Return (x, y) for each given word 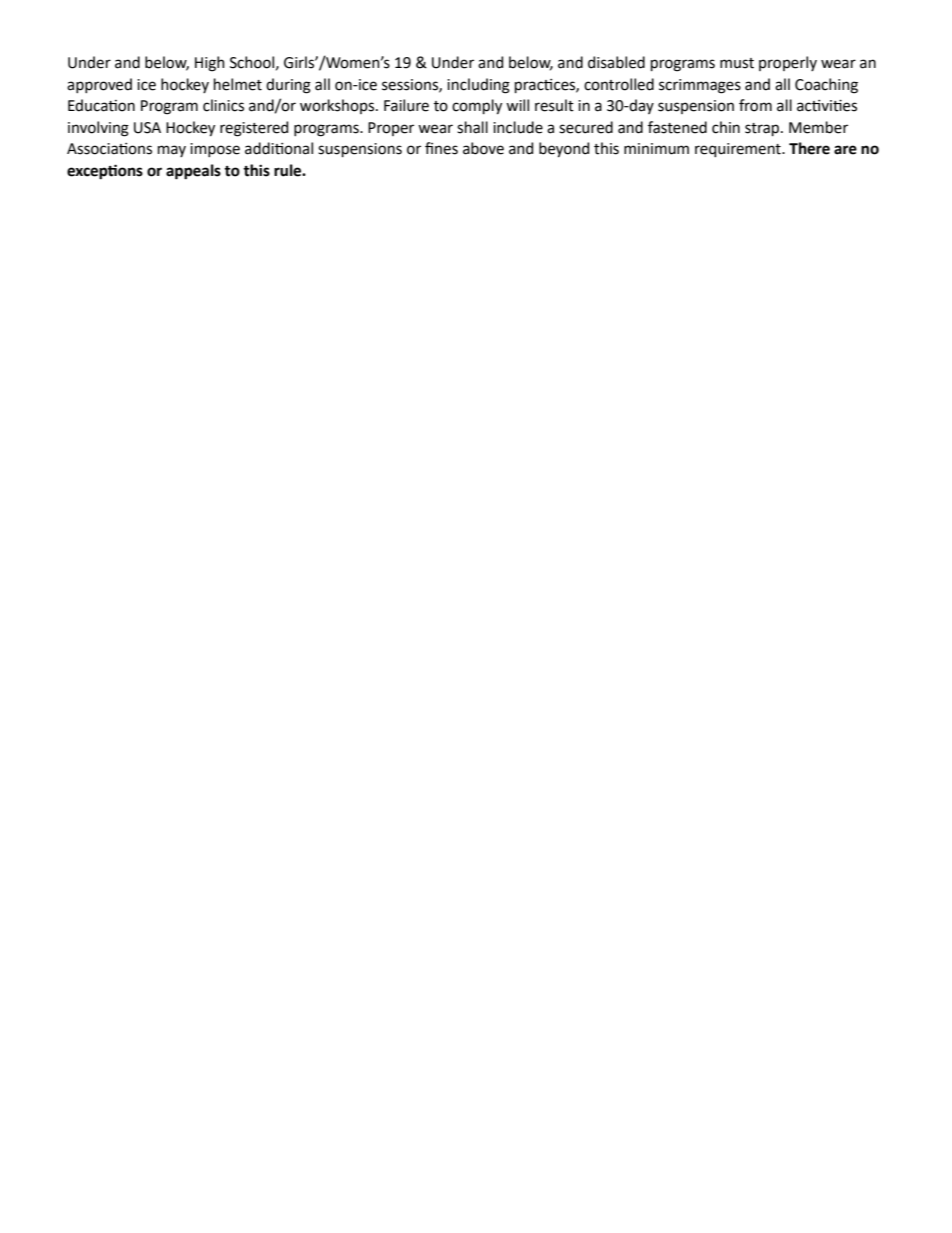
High (210, 64)
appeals (193, 172)
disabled (616, 62)
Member (818, 127)
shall (472, 127)
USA (147, 128)
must (737, 63)
